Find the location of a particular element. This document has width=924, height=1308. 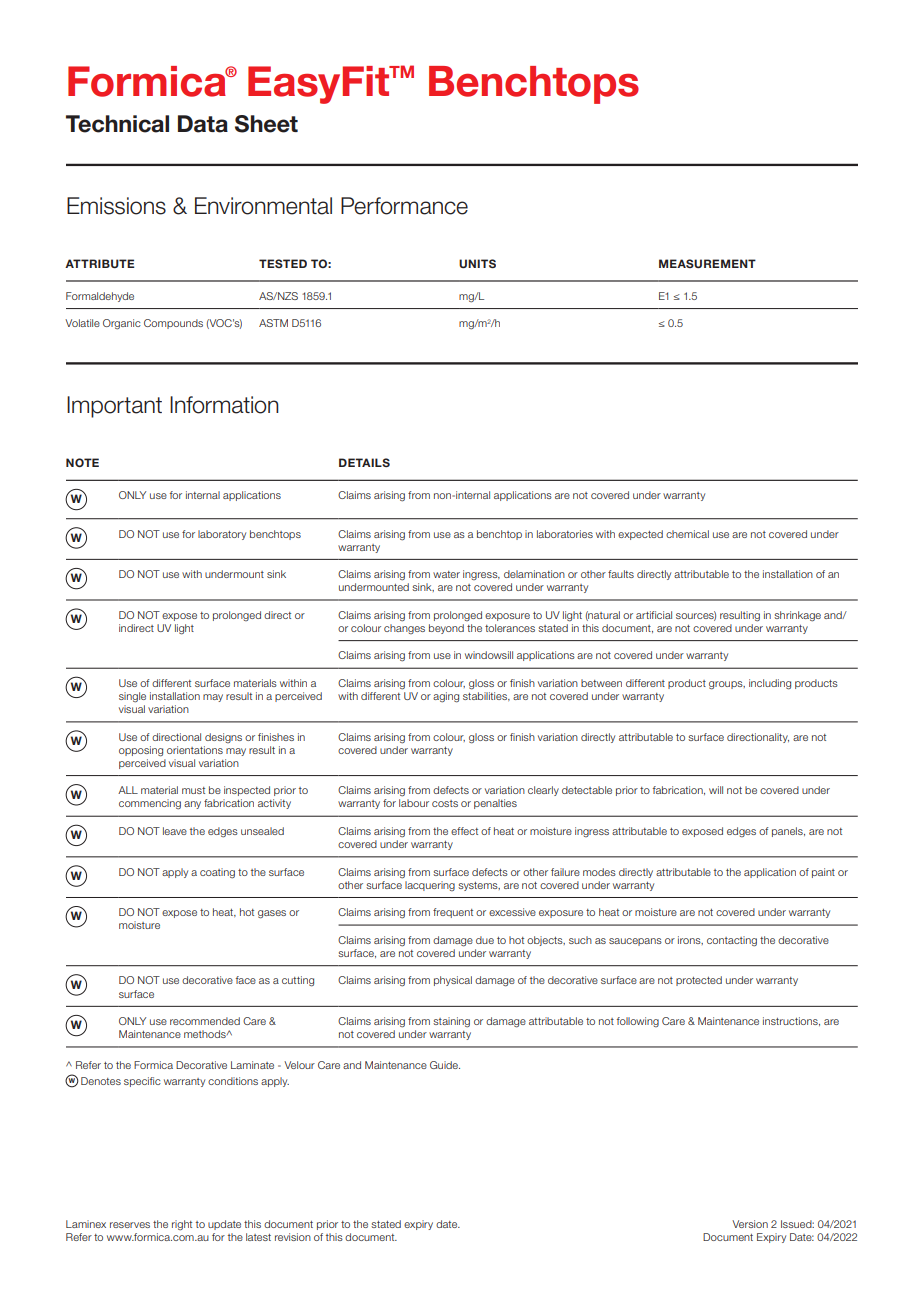

water is located at coordinates (446, 574).
